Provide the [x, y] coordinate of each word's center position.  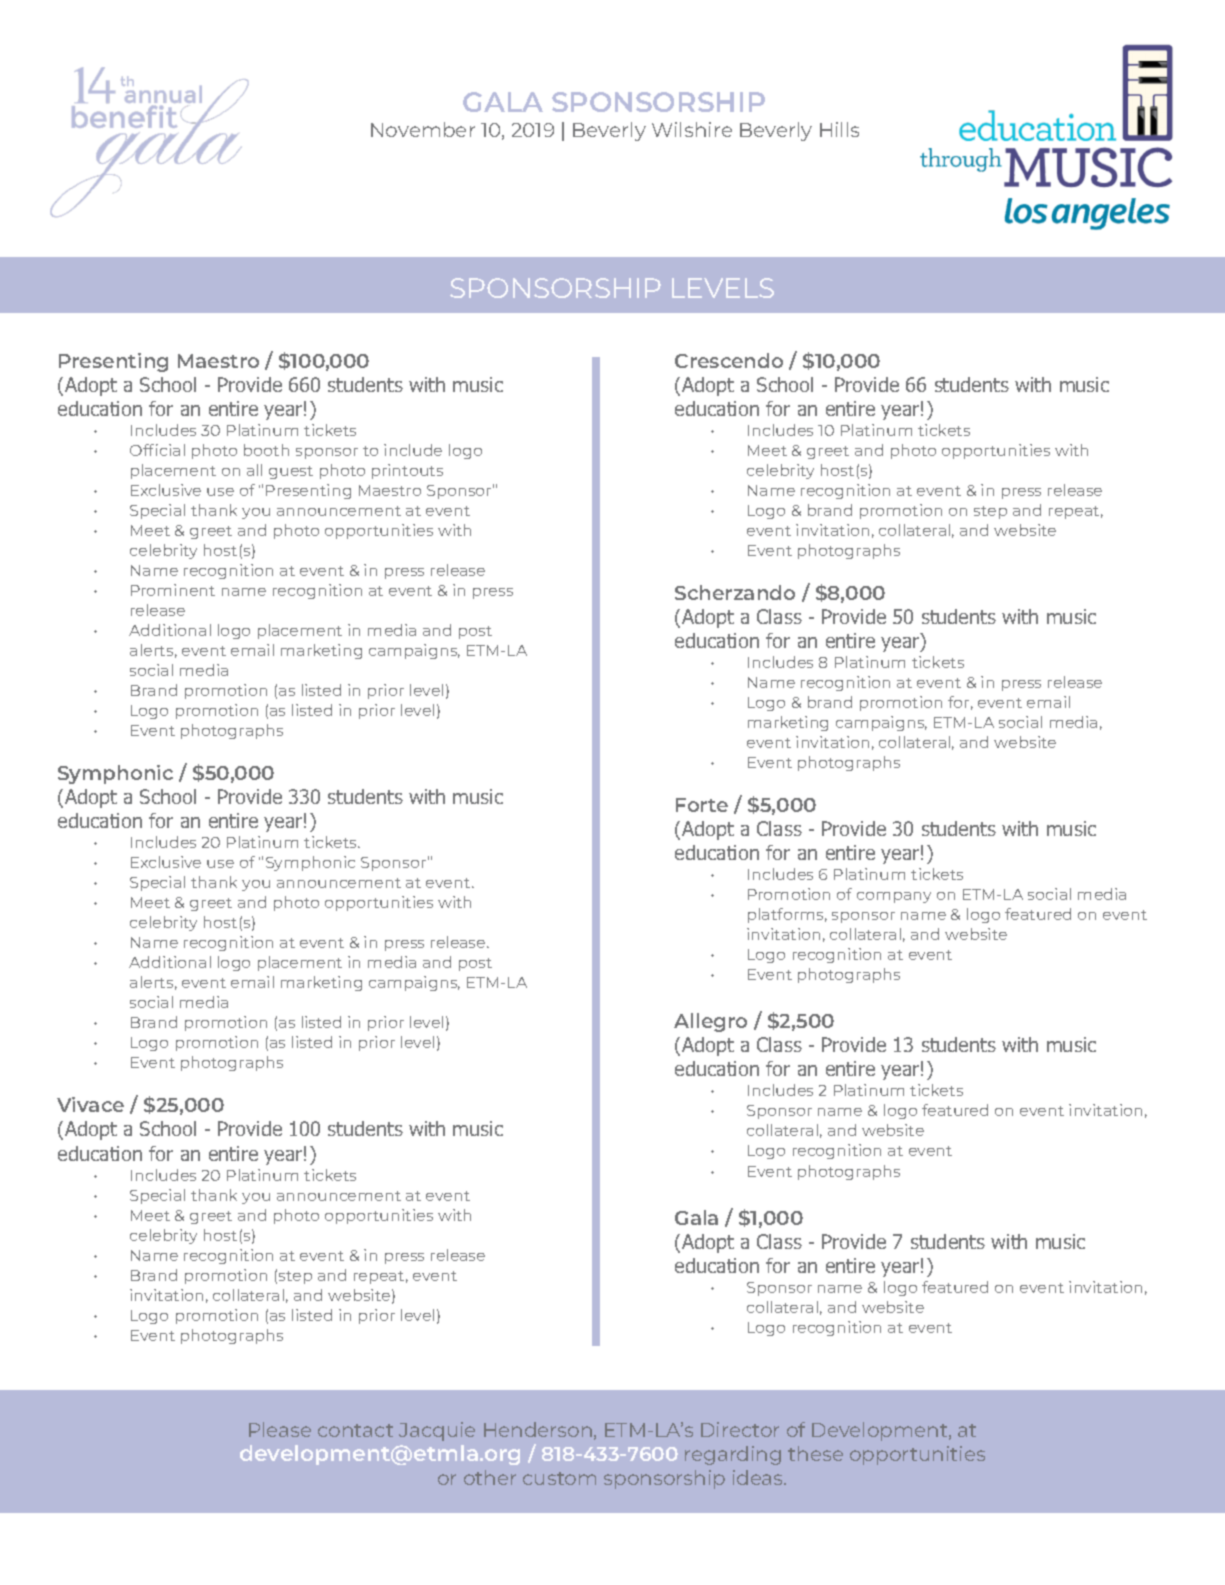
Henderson [538, 1429]
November [423, 129]
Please [280, 1429]
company [894, 897]
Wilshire [692, 129]
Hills [839, 129]
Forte [702, 805]
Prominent [173, 590]
